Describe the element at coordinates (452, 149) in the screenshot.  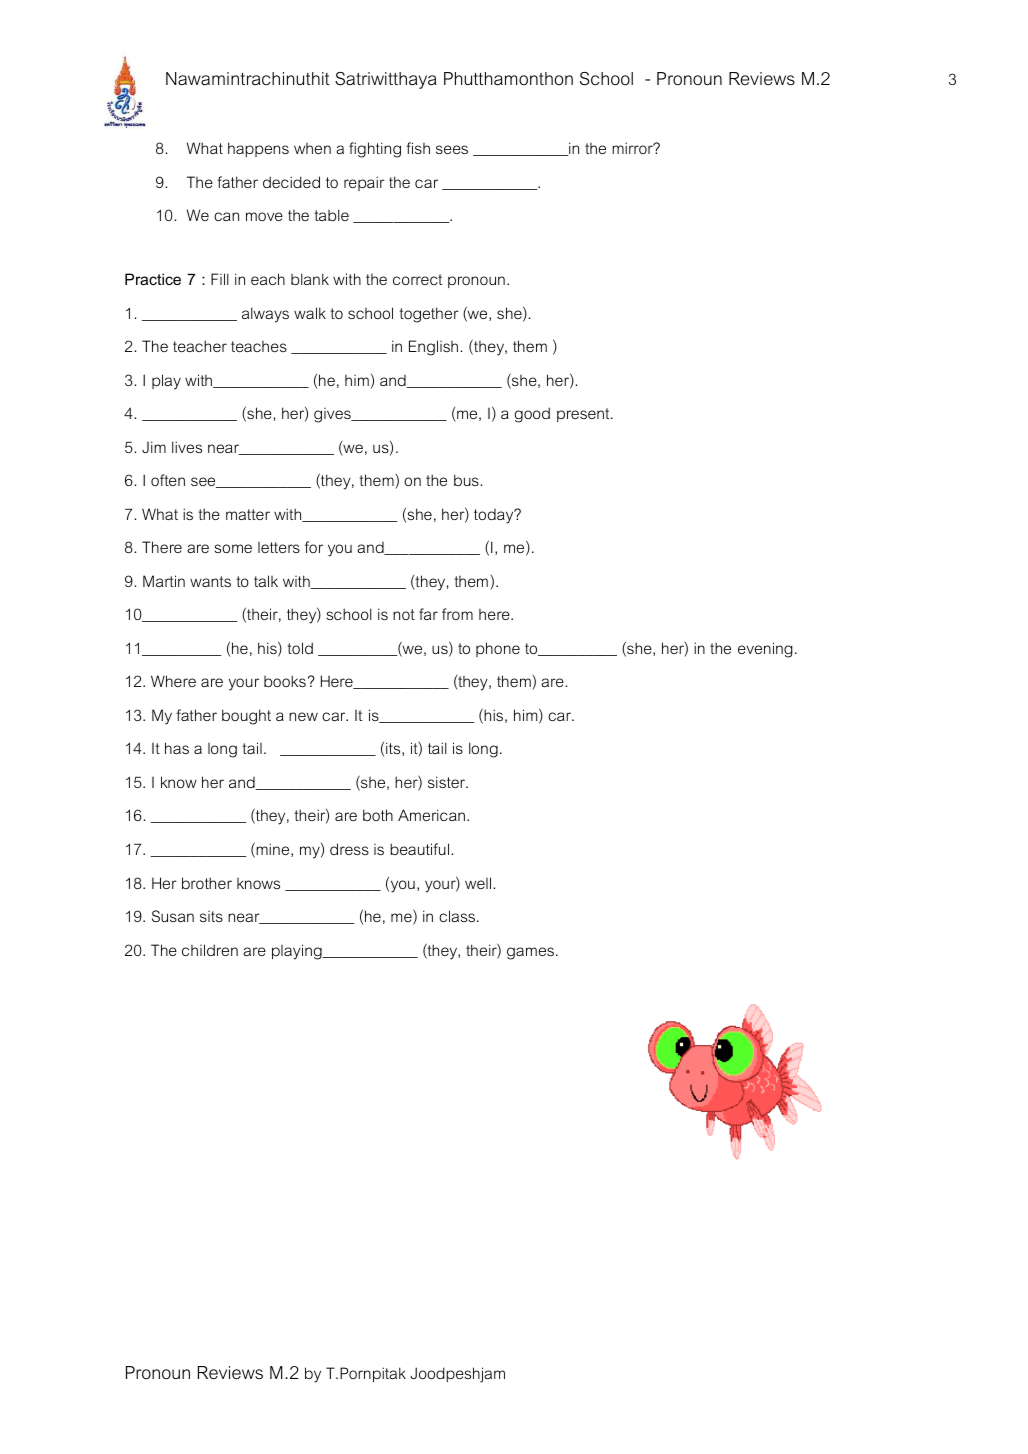
I see `sees` at that location.
